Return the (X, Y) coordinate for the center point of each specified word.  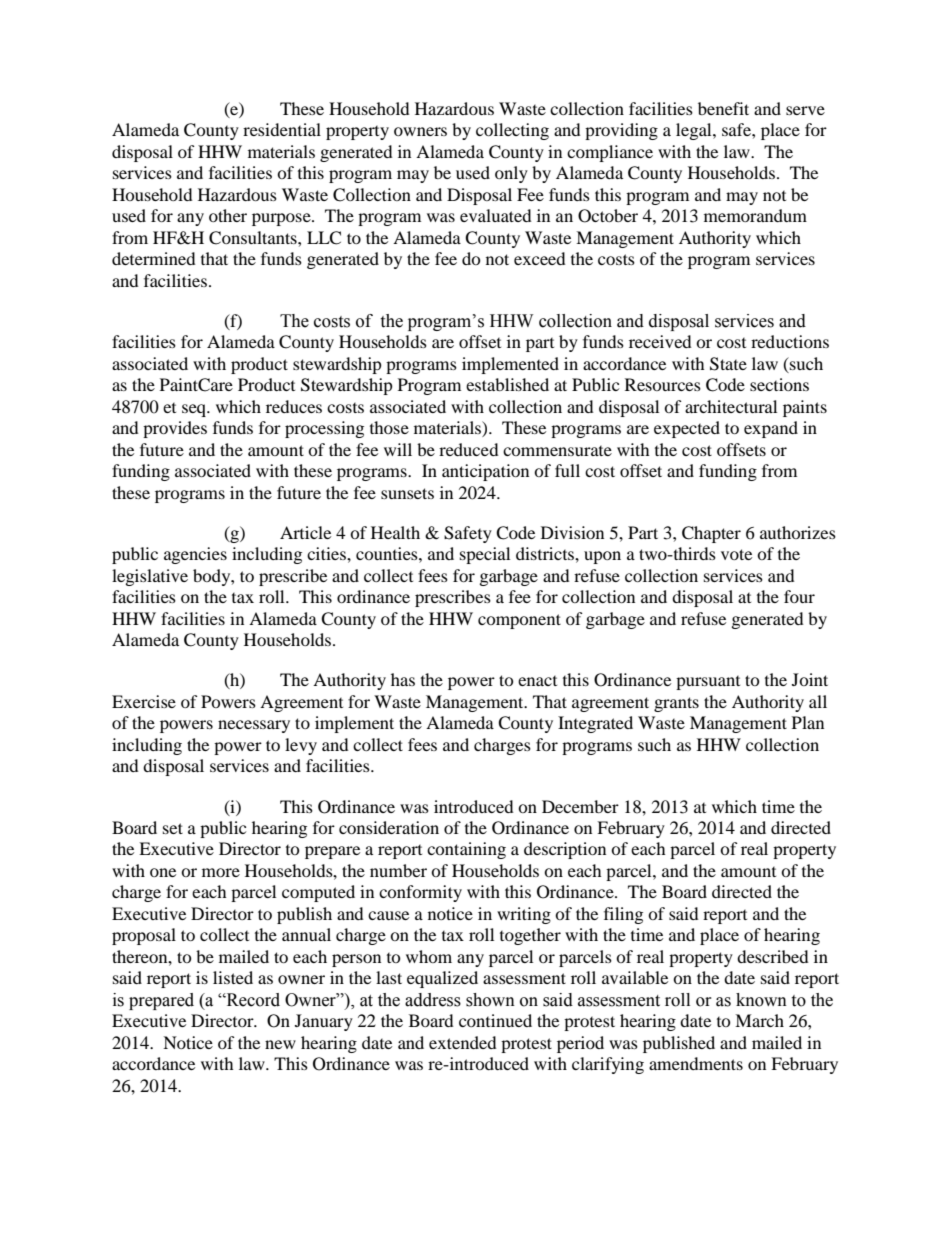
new (280, 1044)
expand (771, 429)
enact (537, 681)
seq (195, 410)
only (511, 174)
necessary (254, 726)
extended (463, 1042)
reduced (469, 449)
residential (282, 129)
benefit (723, 108)
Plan (808, 722)
